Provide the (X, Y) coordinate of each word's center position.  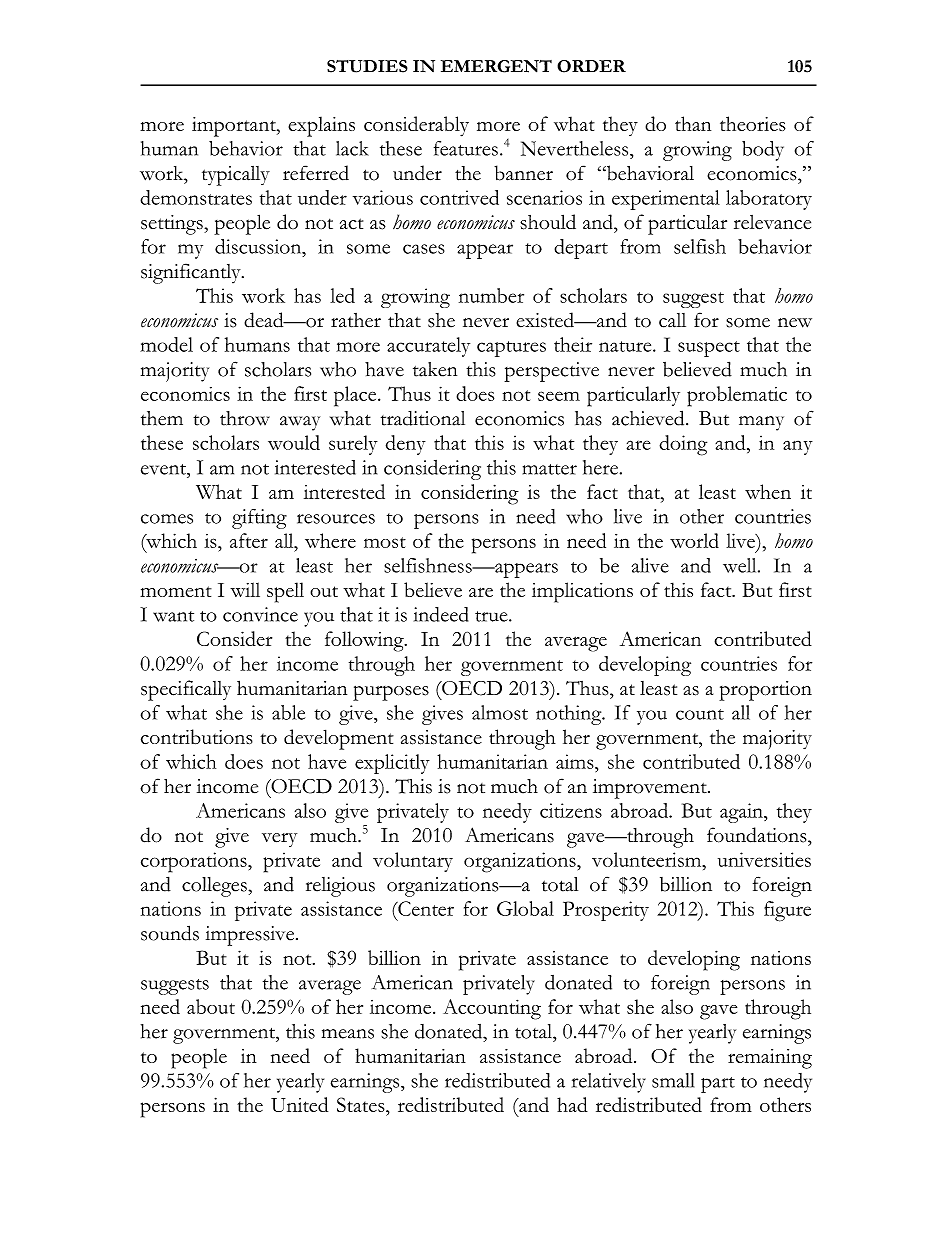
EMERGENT (496, 66)
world (694, 540)
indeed (441, 614)
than (693, 123)
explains (321, 126)
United (299, 1104)
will (245, 589)
